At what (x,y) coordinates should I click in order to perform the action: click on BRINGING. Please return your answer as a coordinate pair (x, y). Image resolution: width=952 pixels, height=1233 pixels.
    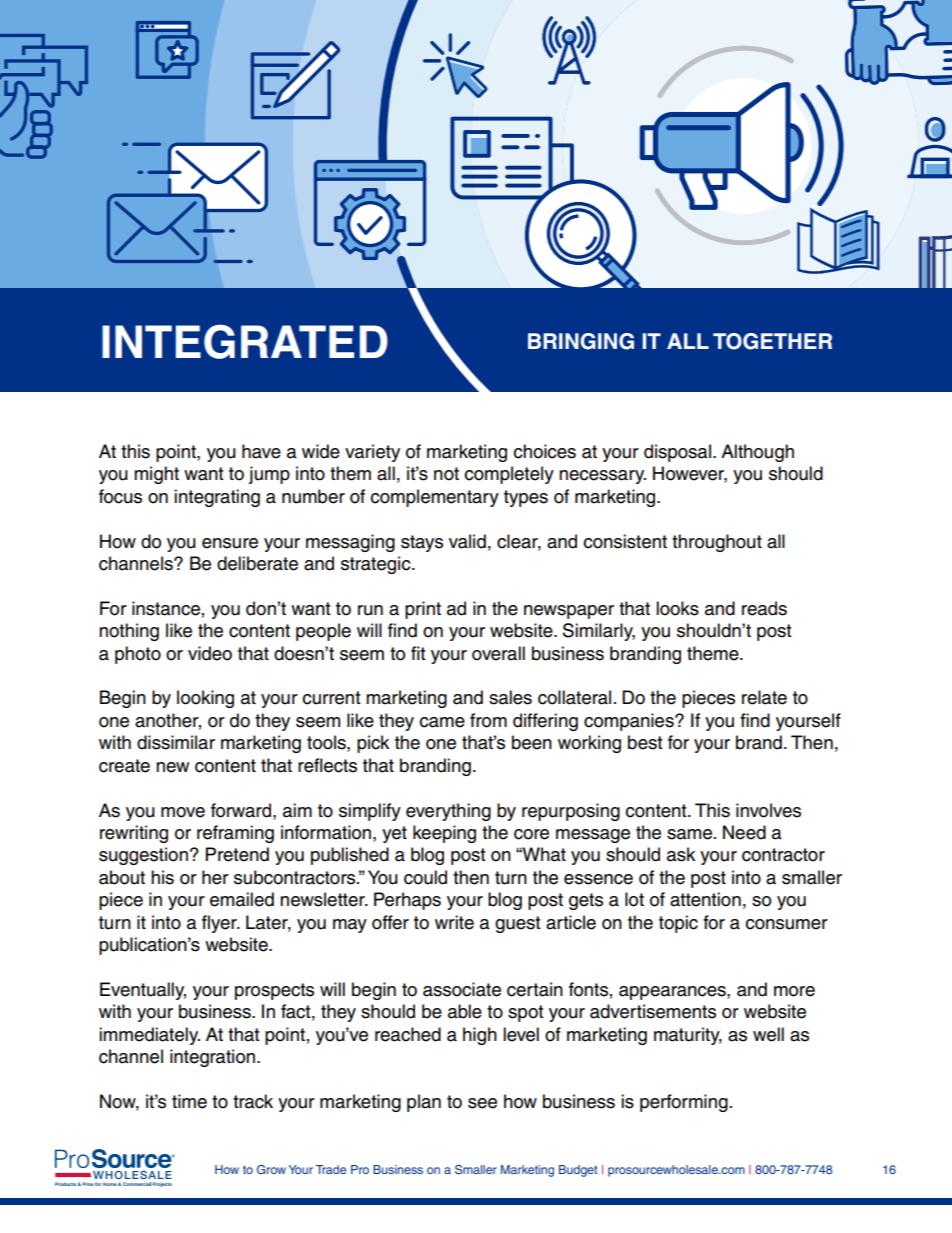
    Looking at the image, I should click on (581, 341).
